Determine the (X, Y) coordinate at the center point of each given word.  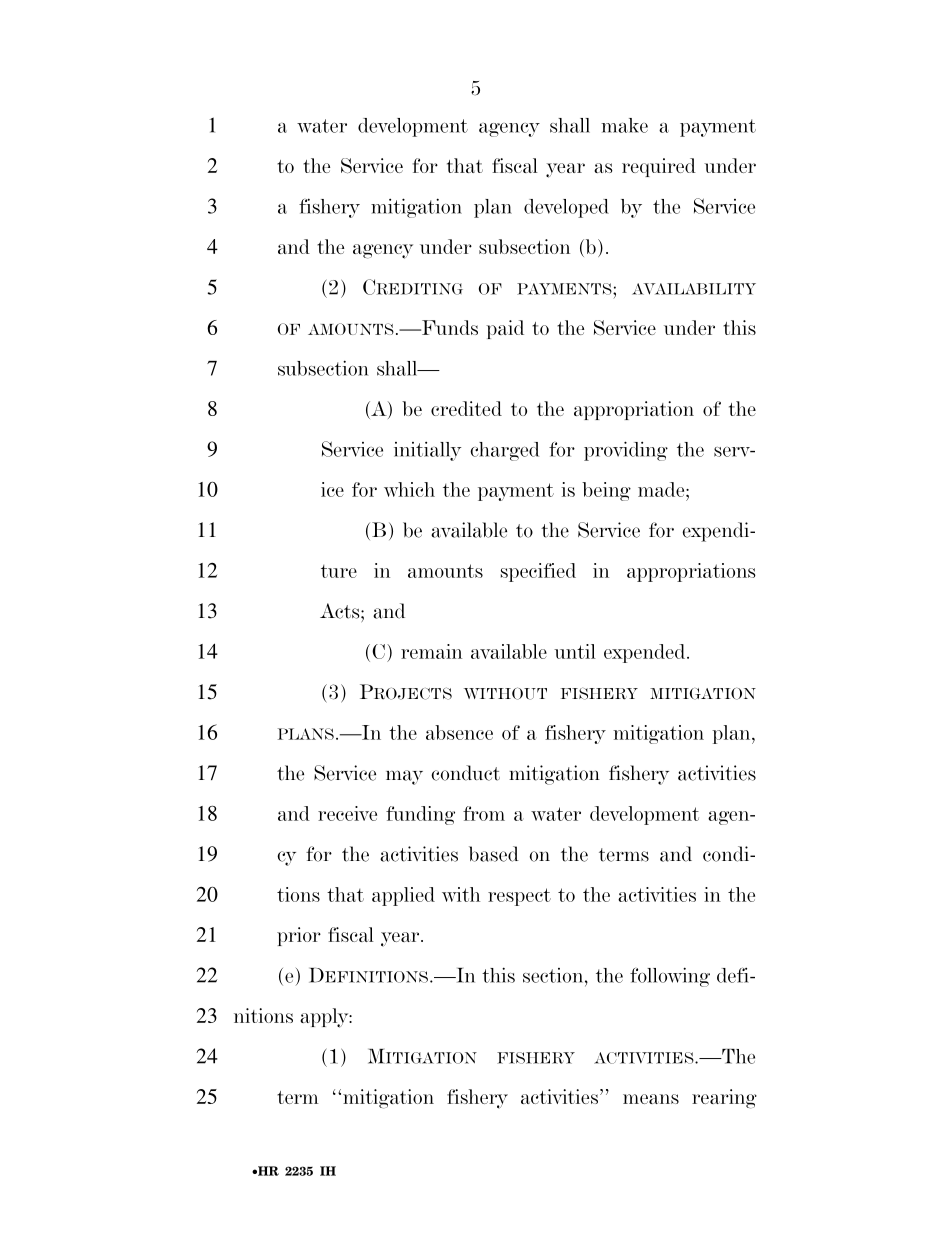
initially (427, 451)
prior (299, 936)
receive (347, 813)
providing (626, 451)
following (670, 977)
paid (505, 329)
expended (646, 653)
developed (566, 208)
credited (466, 408)
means (651, 1099)
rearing (724, 1099)
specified (538, 572)
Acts (341, 611)
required (659, 167)
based (494, 854)
